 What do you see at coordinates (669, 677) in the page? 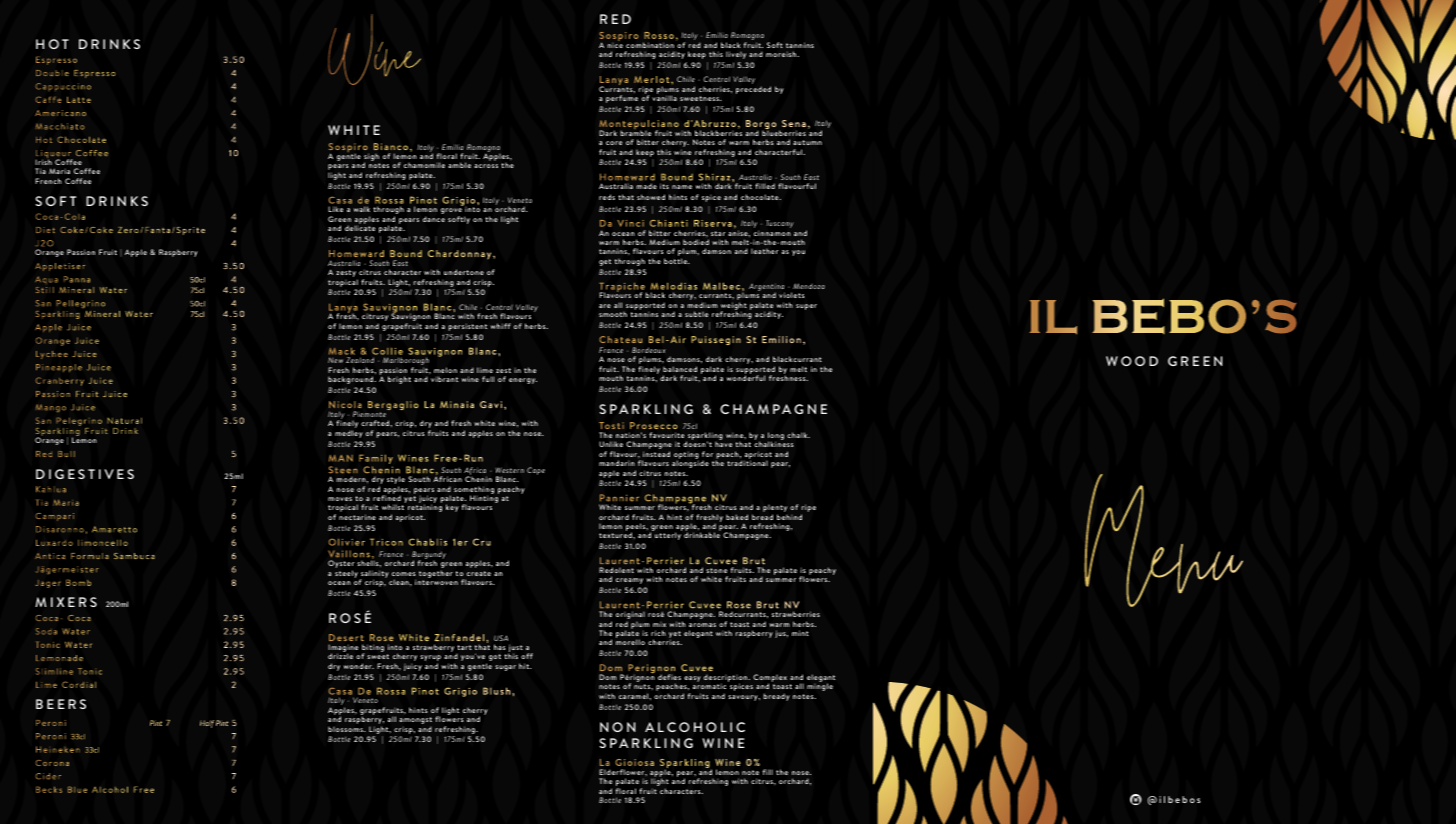
I see `defies` at bounding box center [669, 677].
